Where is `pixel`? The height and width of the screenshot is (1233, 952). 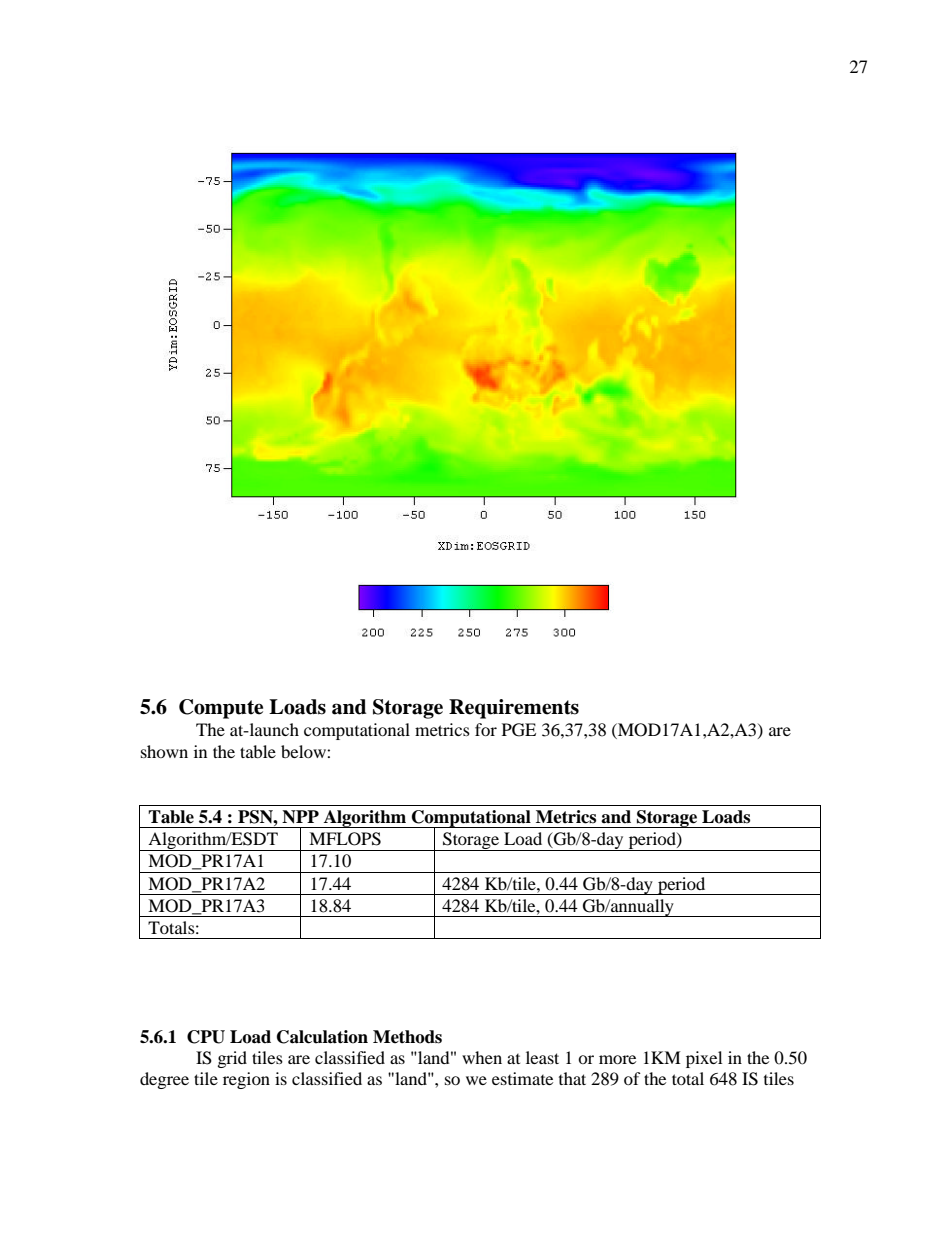 pixel is located at coordinates (704, 1059).
